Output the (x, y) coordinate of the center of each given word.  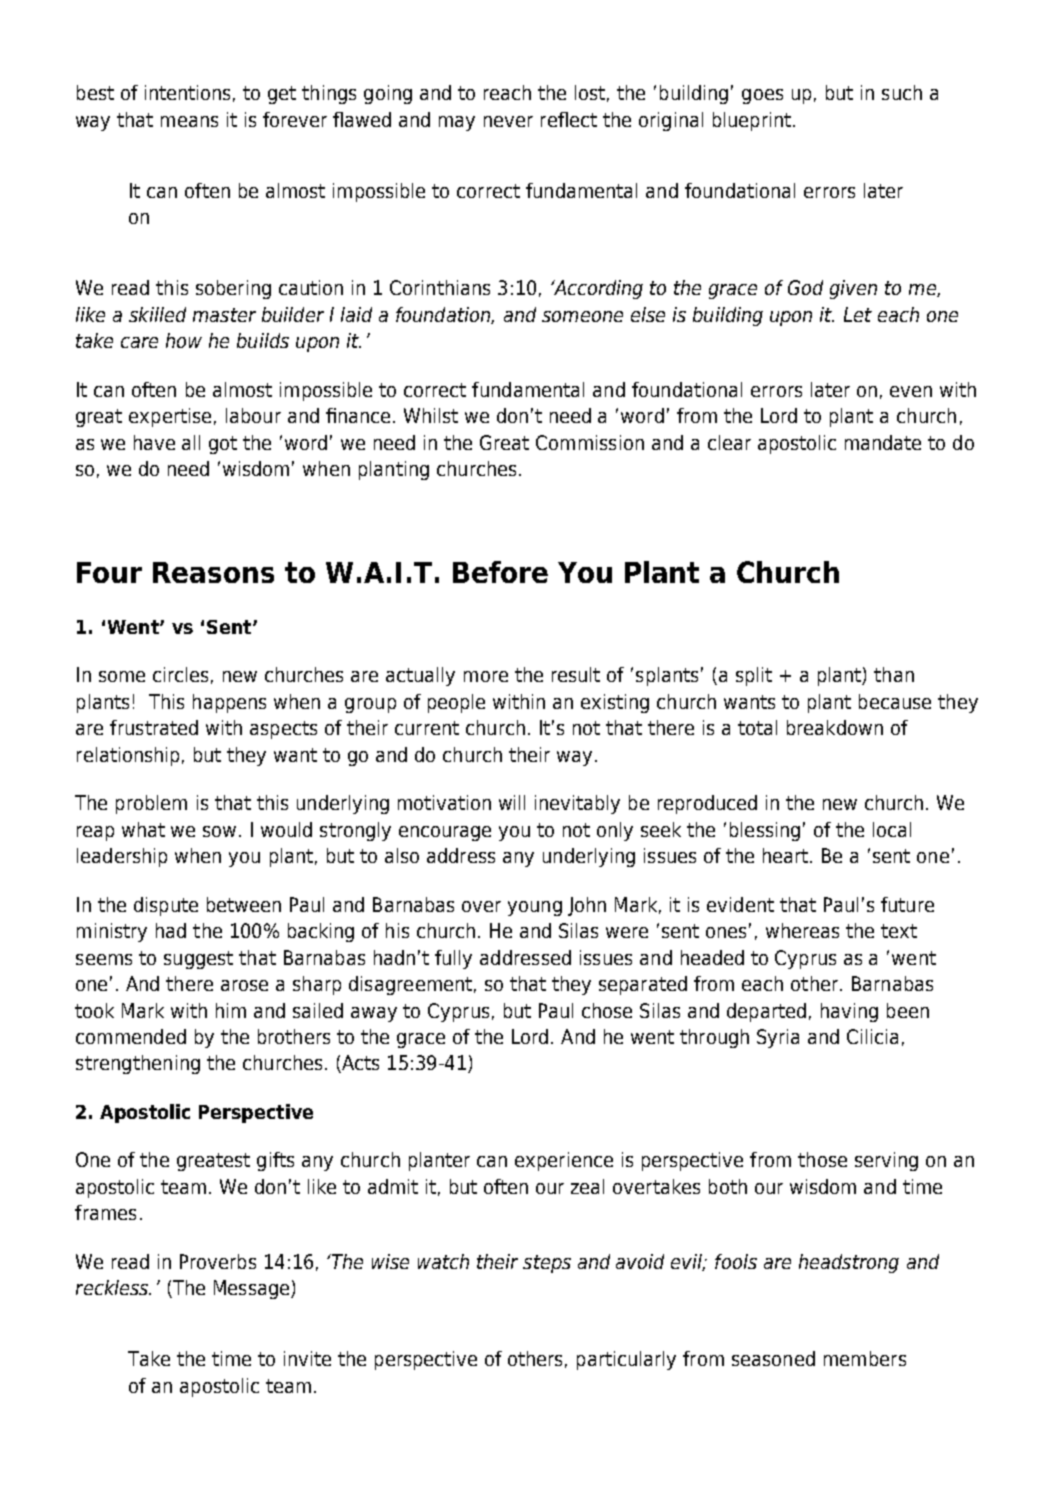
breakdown (835, 727)
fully (453, 959)
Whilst (431, 415)
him (231, 1010)
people (456, 703)
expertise (170, 417)
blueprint (752, 121)
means (189, 121)
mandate (883, 442)
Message (253, 1289)
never (508, 121)
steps (547, 1264)
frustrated (154, 727)
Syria (778, 1038)
